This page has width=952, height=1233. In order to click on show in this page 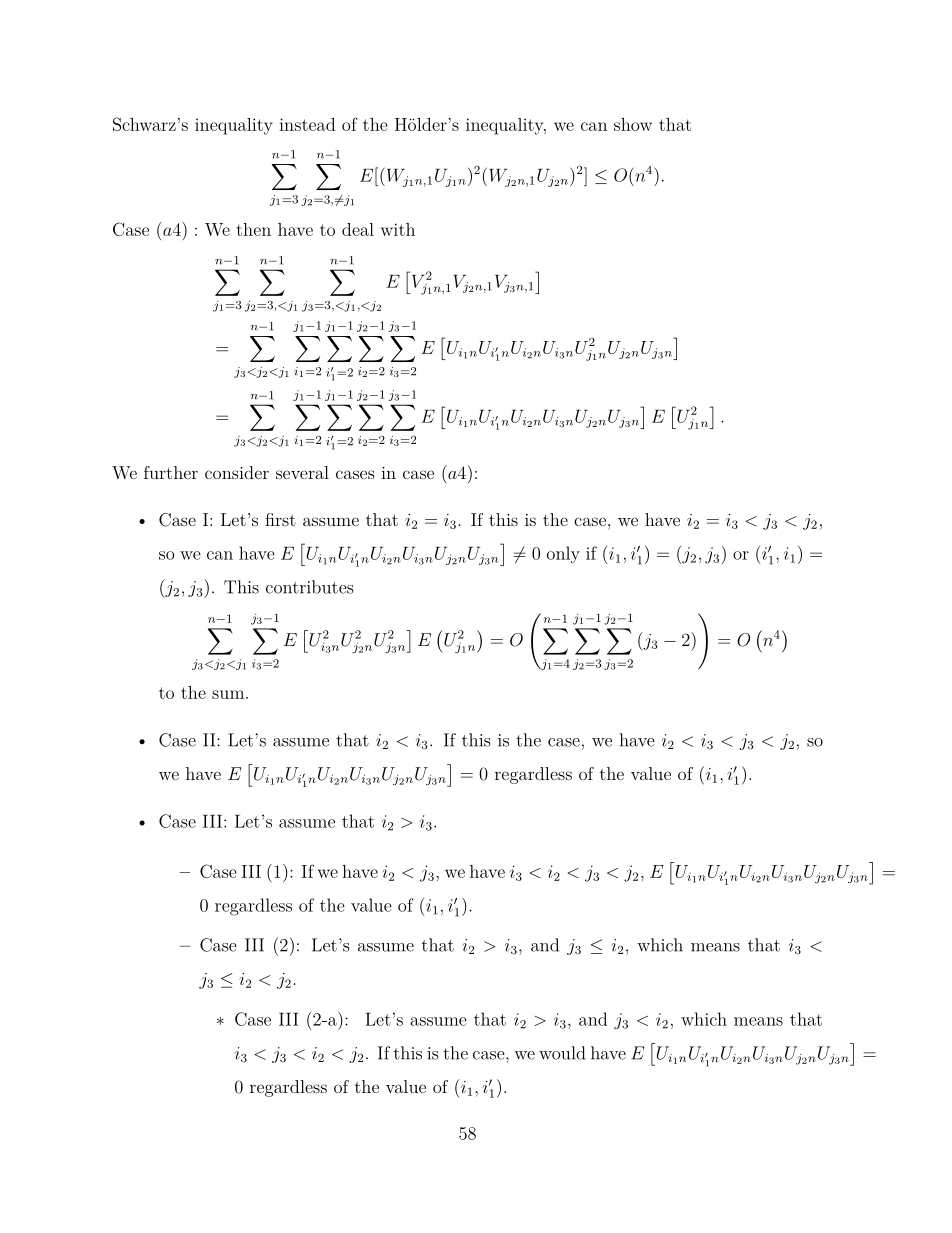, I will do `click(633, 124)`.
